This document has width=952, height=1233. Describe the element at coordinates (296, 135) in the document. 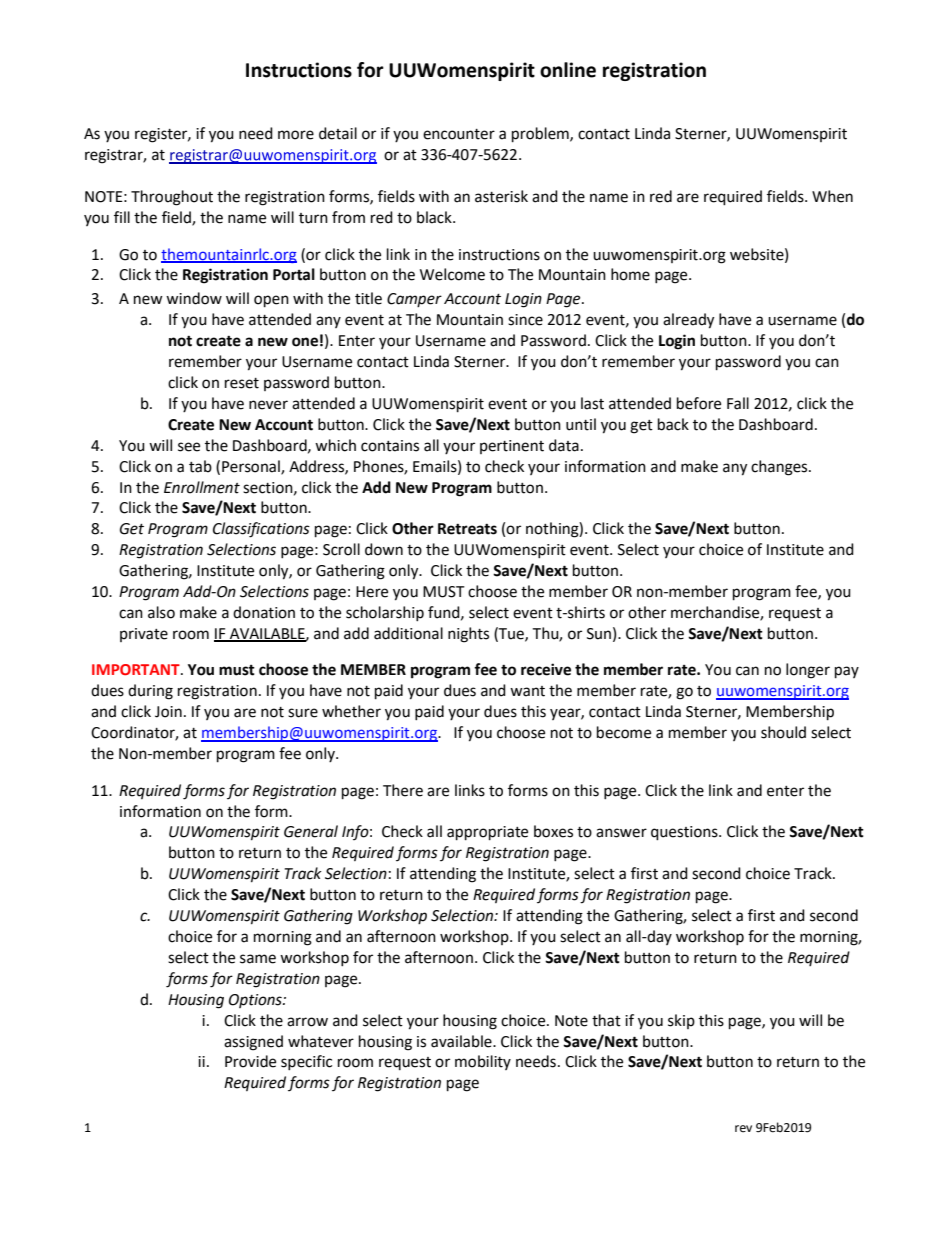

I see `more` at that location.
